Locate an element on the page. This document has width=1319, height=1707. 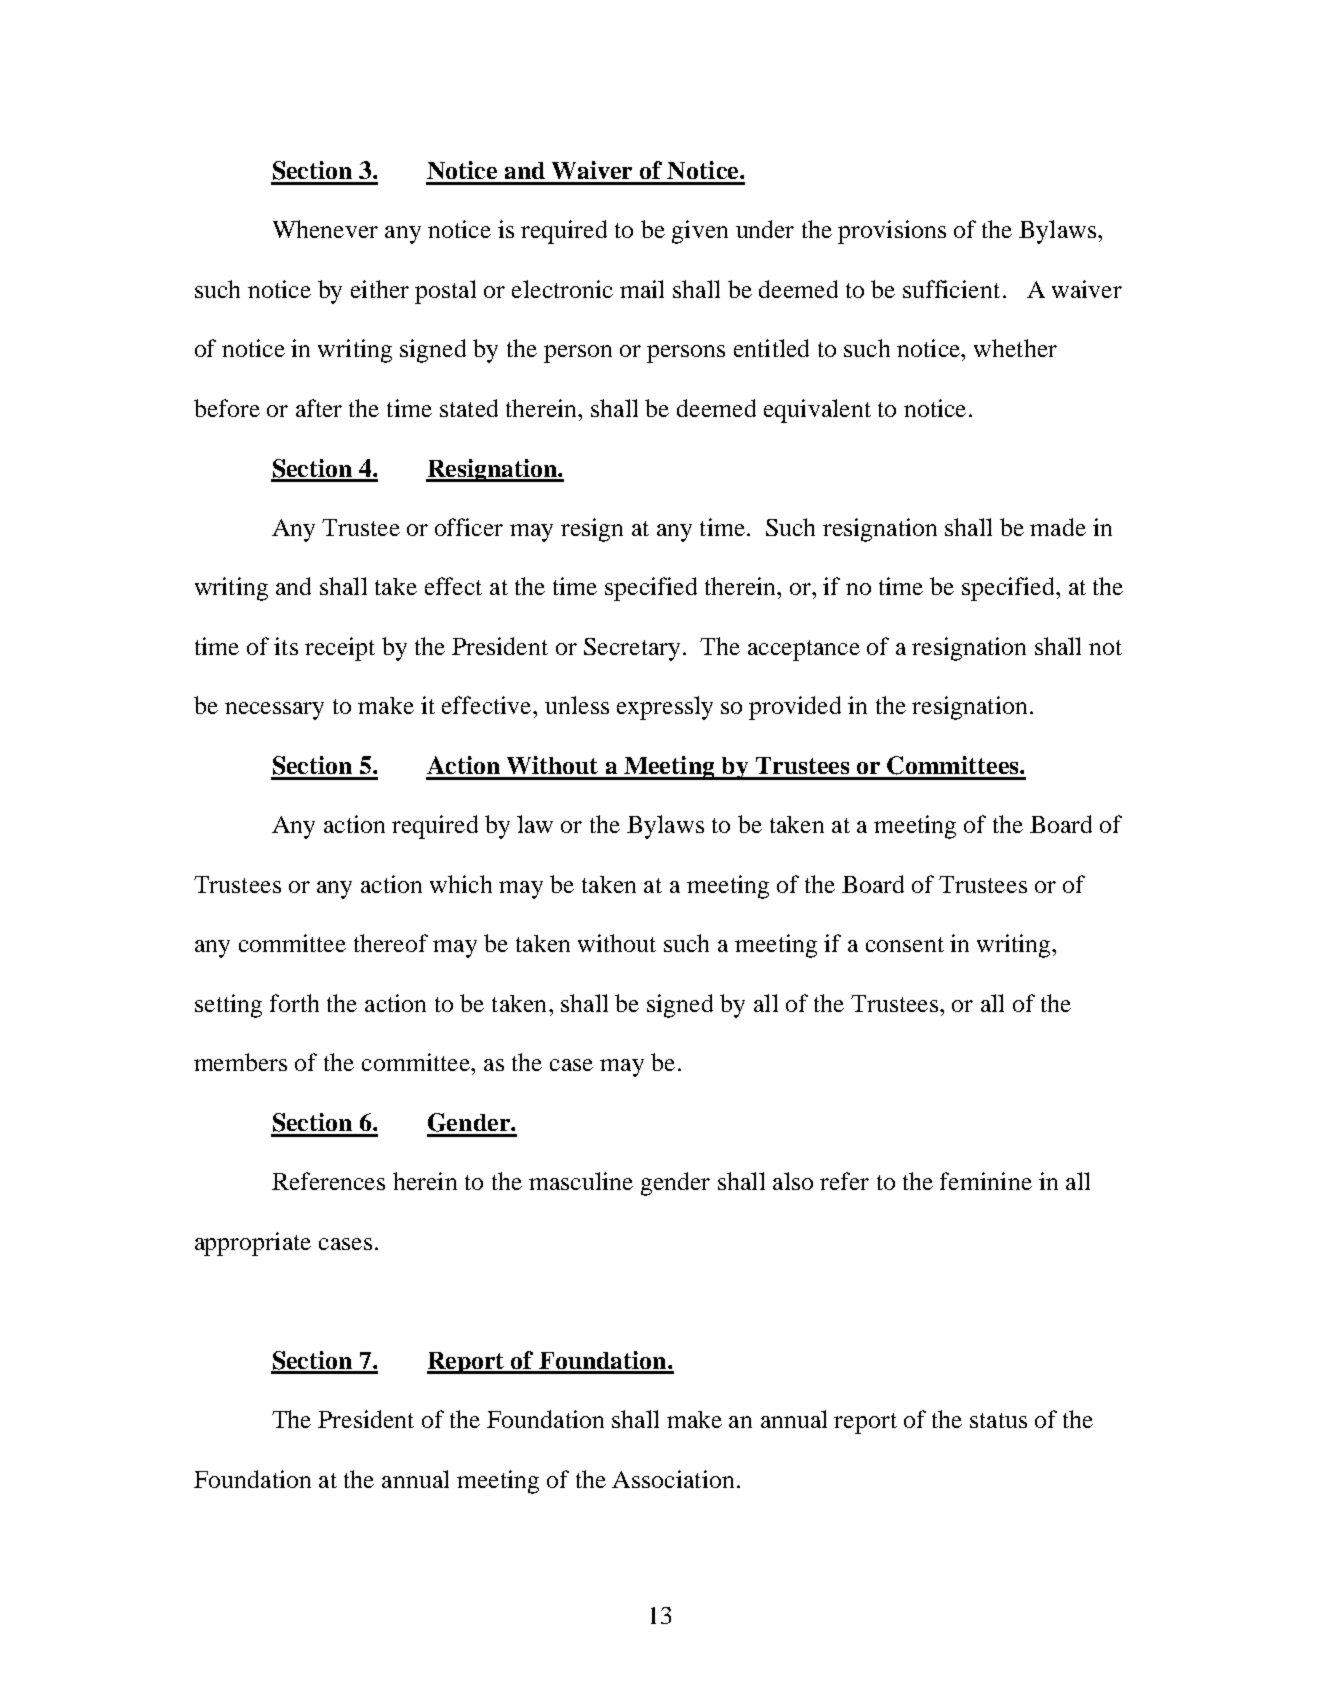
which is located at coordinates (461, 884).
